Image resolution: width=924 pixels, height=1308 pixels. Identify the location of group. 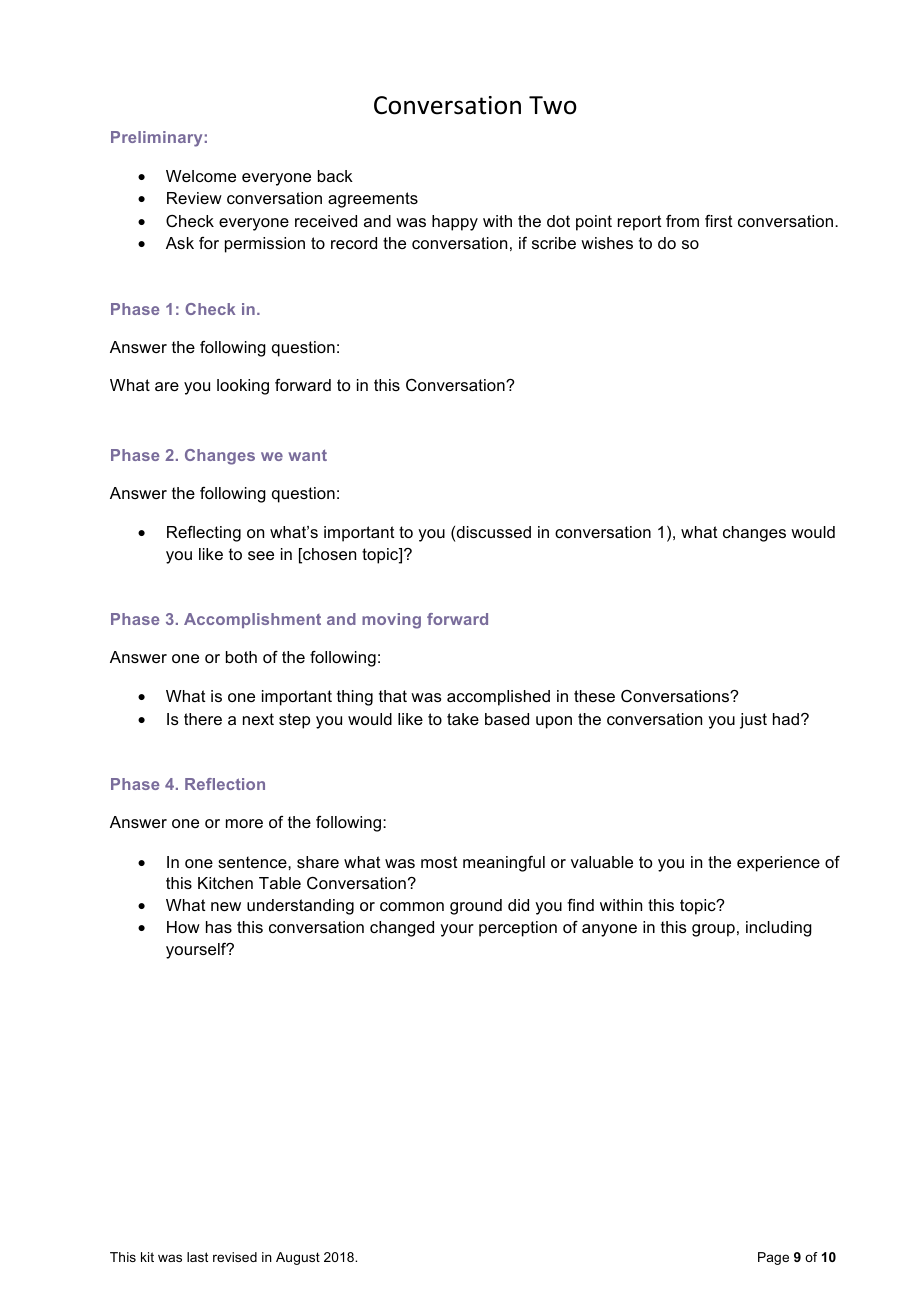
(713, 930).
